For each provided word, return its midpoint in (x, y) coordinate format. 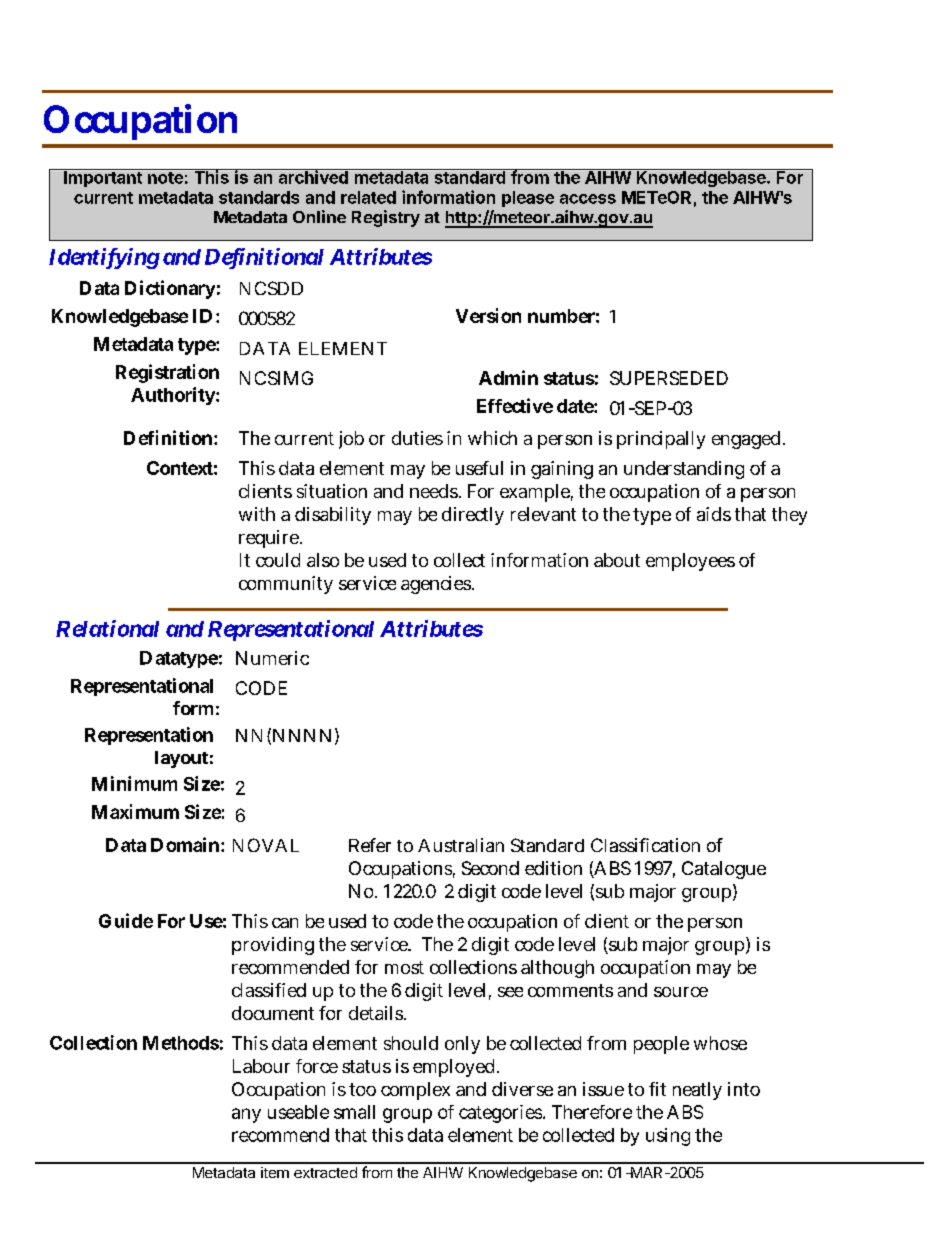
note (165, 176)
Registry (386, 218)
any (246, 1115)
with (257, 514)
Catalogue (724, 870)
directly (473, 516)
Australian (461, 845)
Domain (185, 844)
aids (714, 514)
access (588, 199)
